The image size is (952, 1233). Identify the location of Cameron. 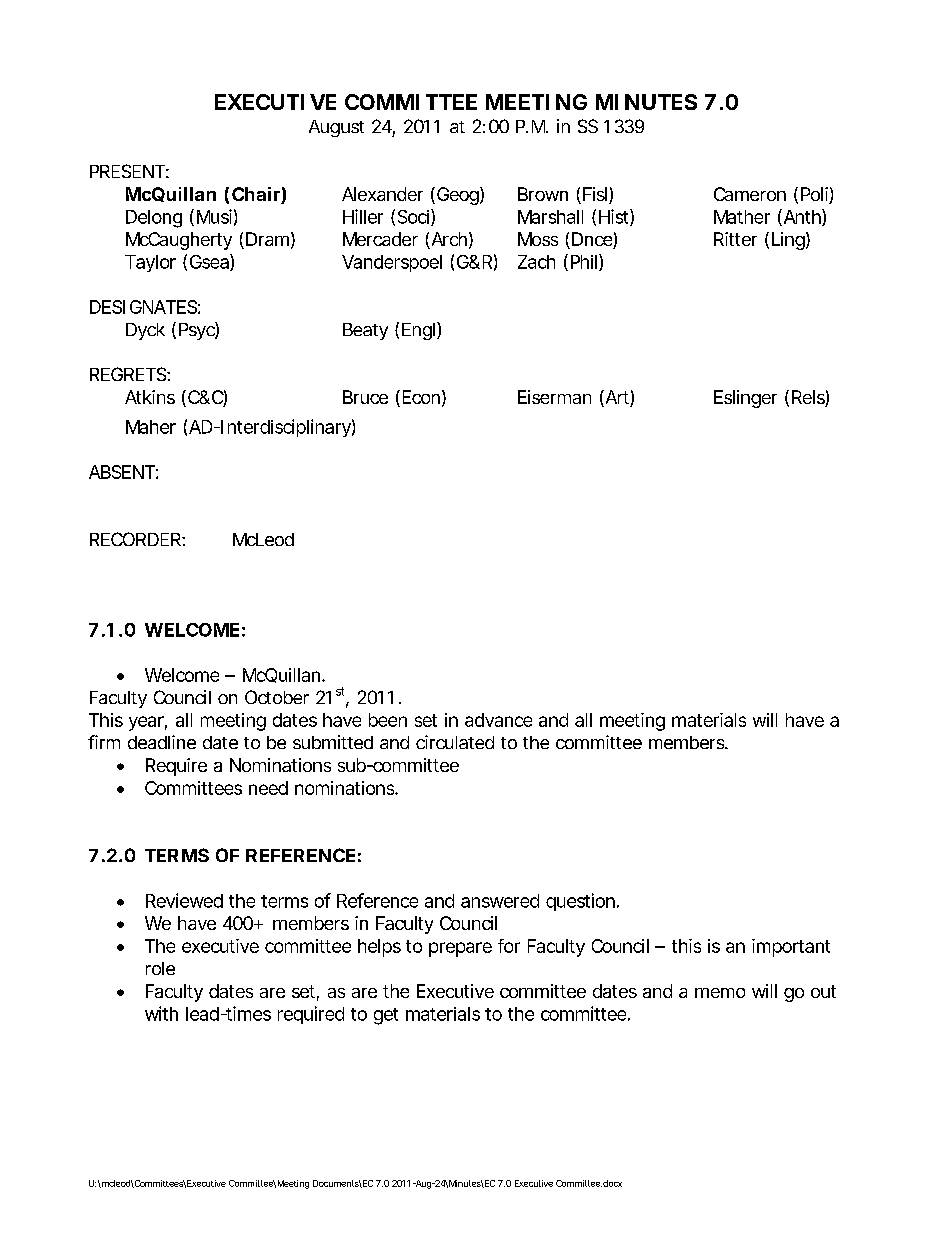
(750, 194).
